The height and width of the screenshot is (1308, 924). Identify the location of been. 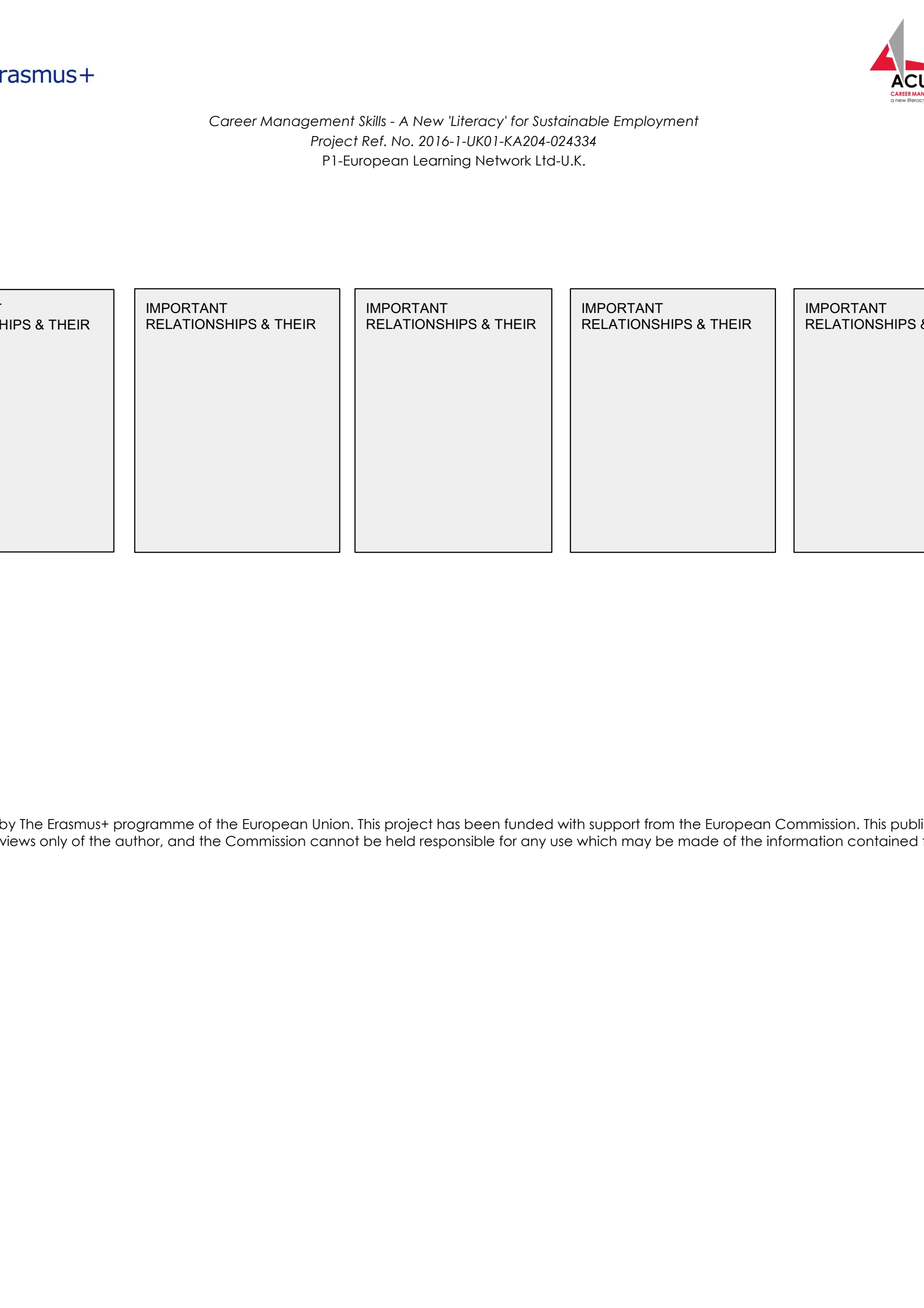
(482, 824).
